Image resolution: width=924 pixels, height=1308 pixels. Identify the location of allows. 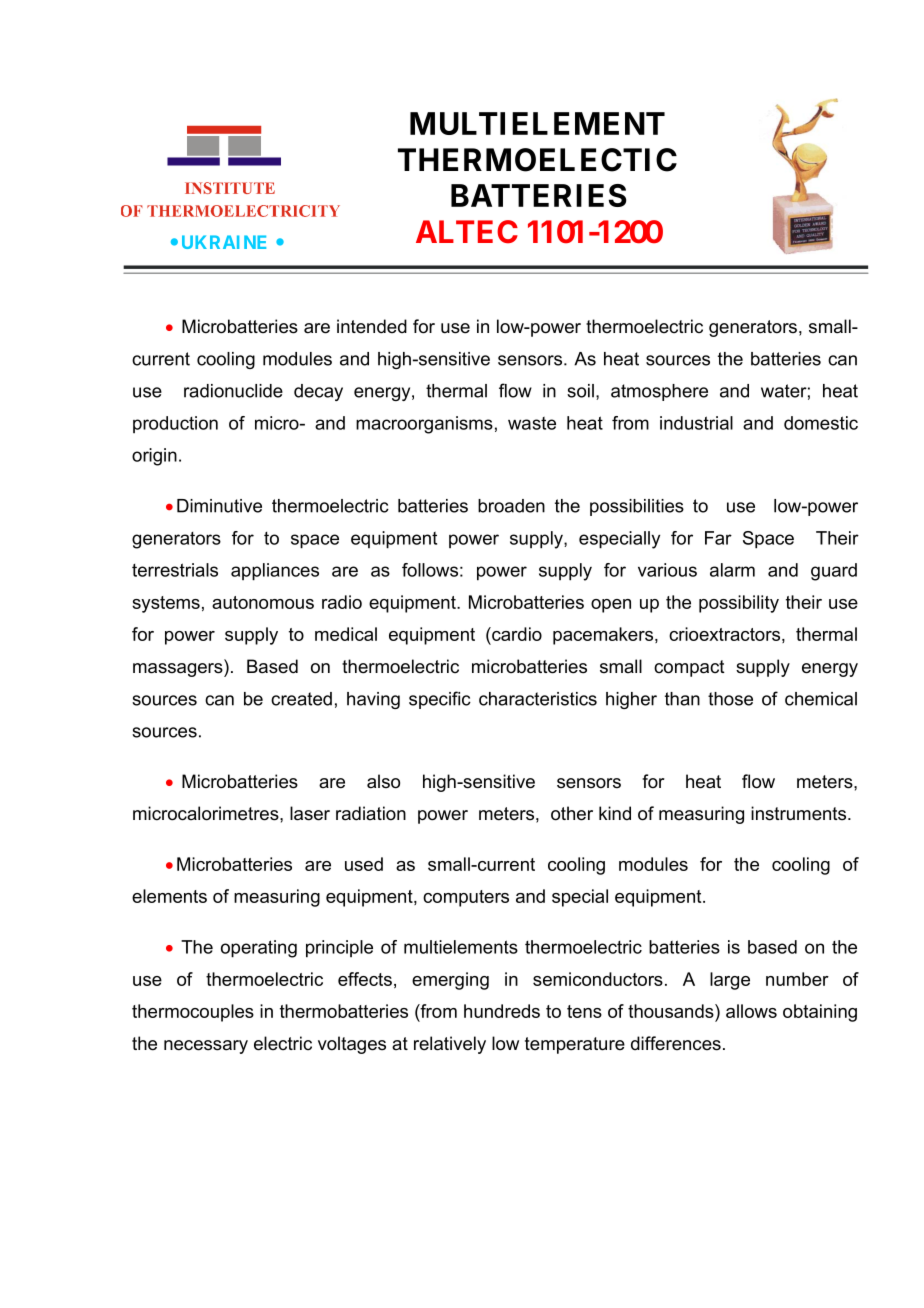
(751, 1011).
